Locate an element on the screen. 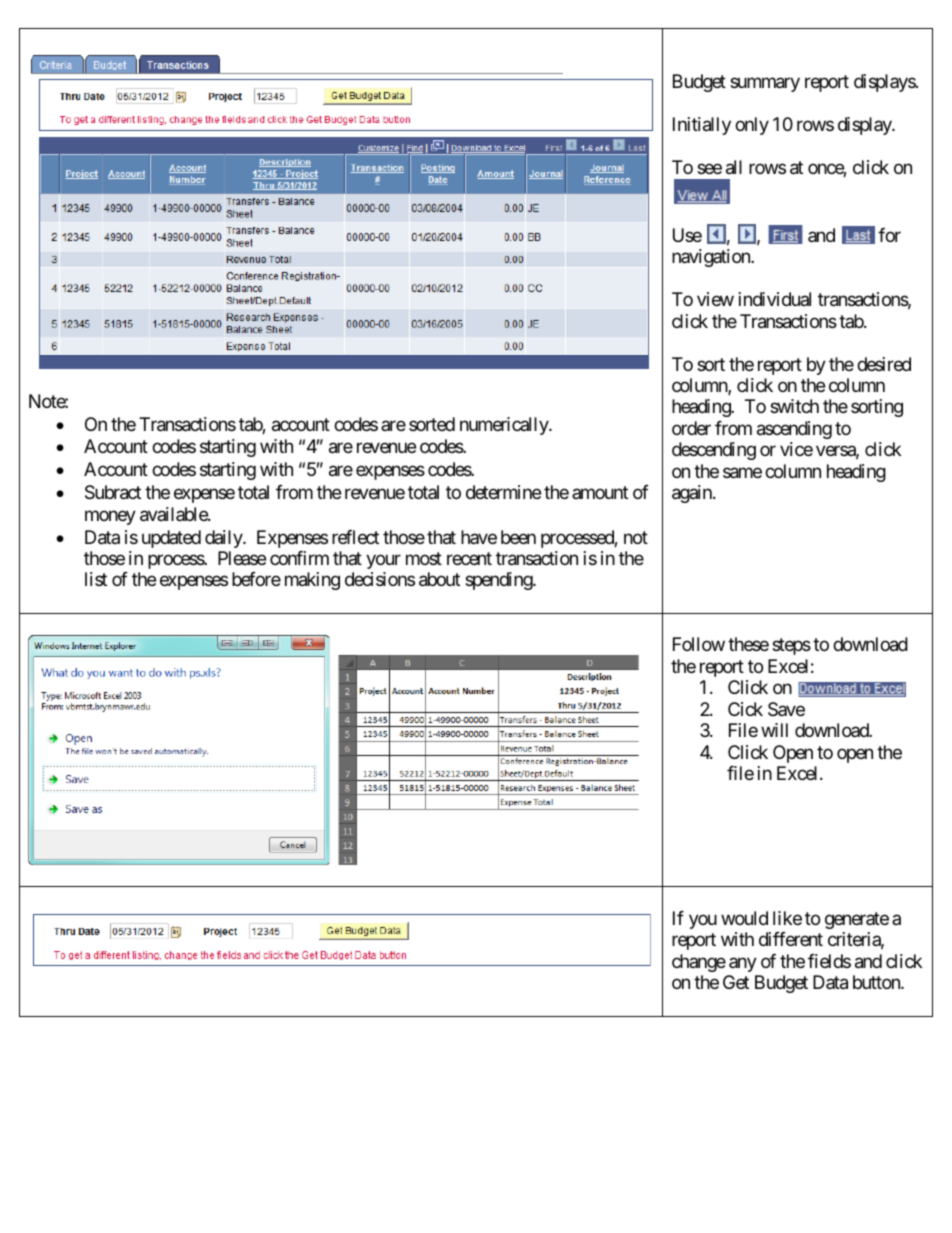 The image size is (952, 1233). will is located at coordinates (774, 730).
